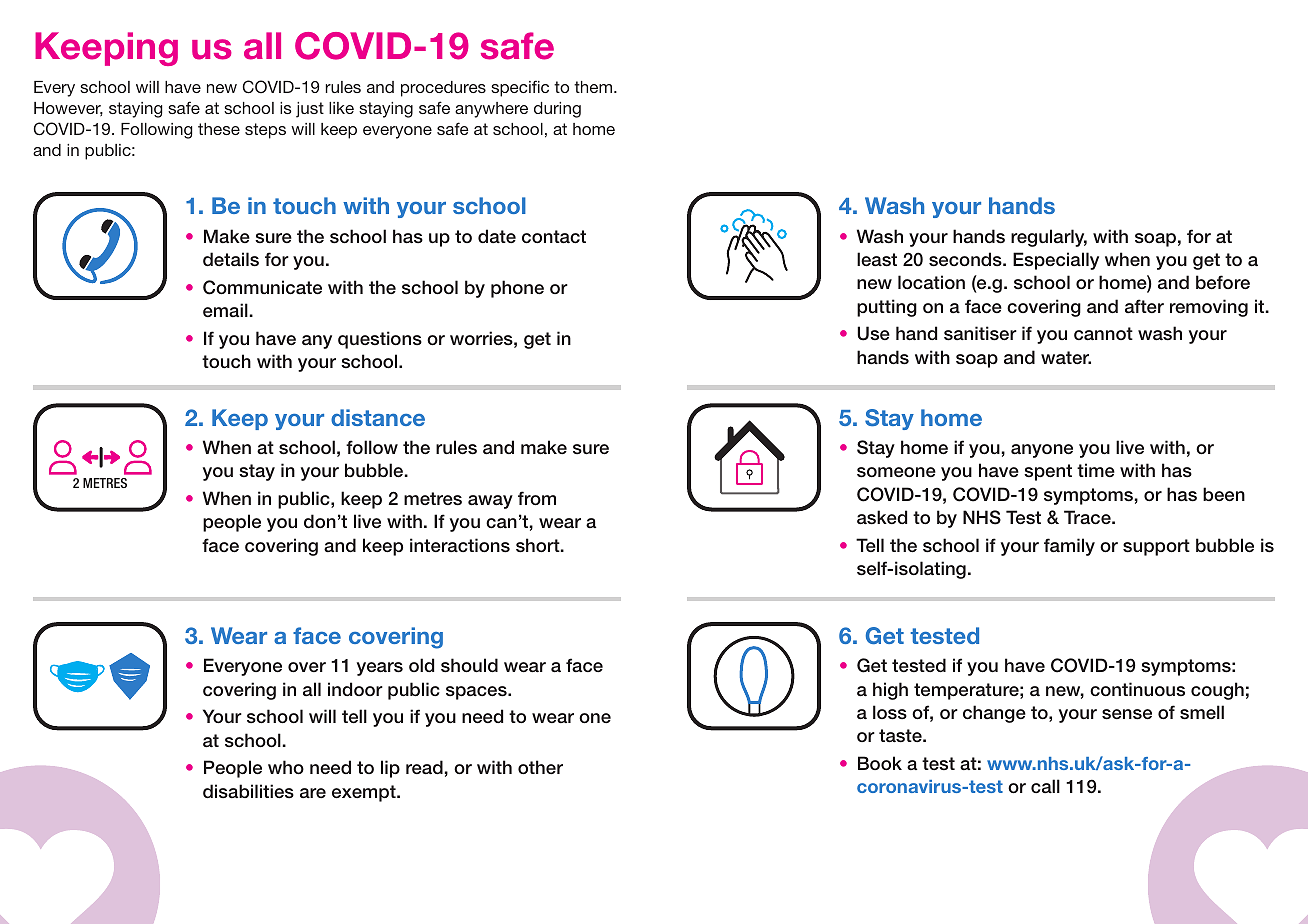 The image size is (1308, 924). I want to click on them, so click(594, 87).
